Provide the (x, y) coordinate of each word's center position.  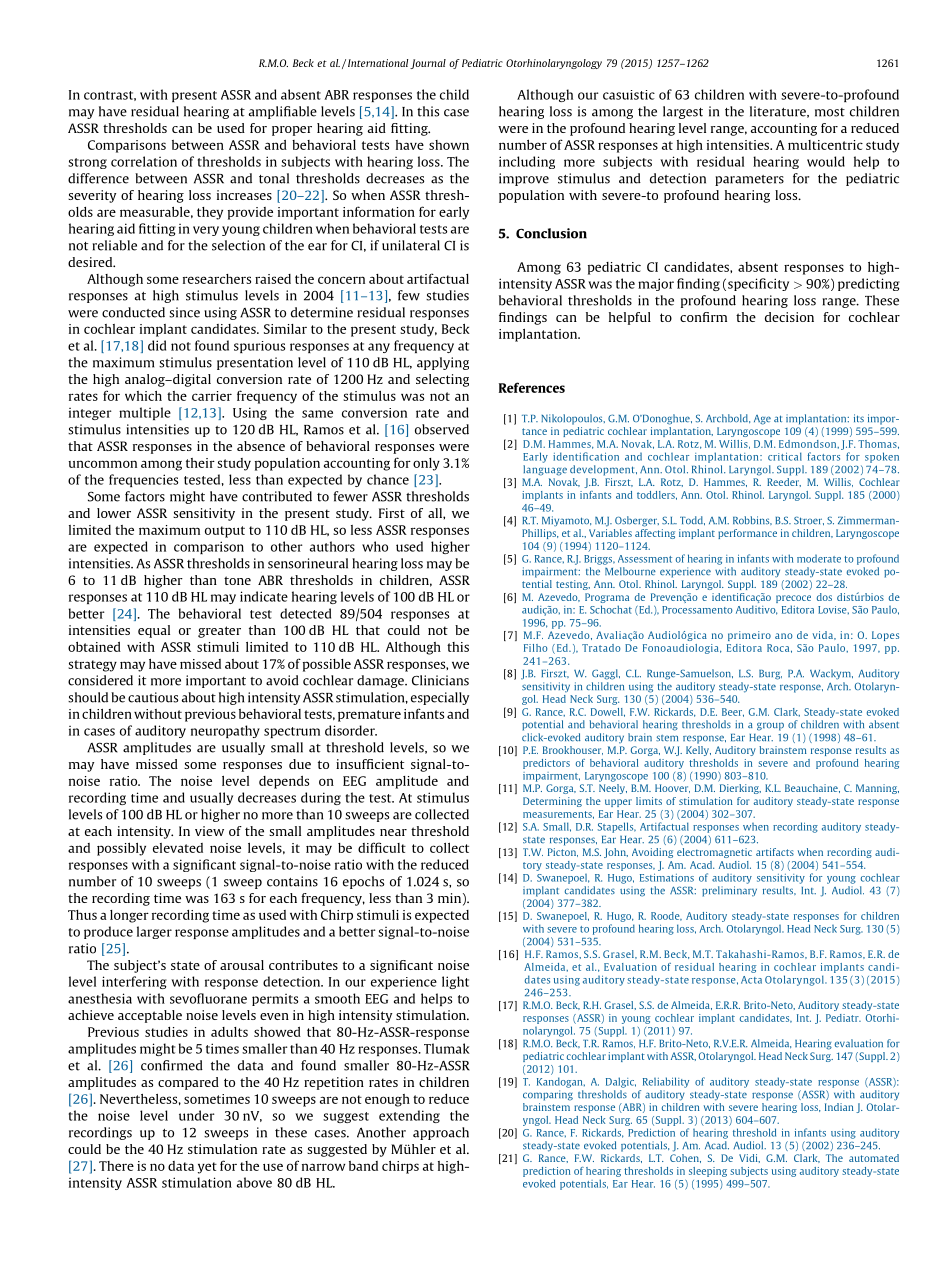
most (830, 112)
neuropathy (225, 731)
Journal (428, 64)
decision (789, 317)
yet (207, 1168)
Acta (751, 980)
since (184, 312)
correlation (144, 161)
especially (440, 698)
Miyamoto (566, 521)
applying (443, 363)
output (225, 532)
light (455, 982)
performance (747, 534)
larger (154, 932)
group (770, 726)
